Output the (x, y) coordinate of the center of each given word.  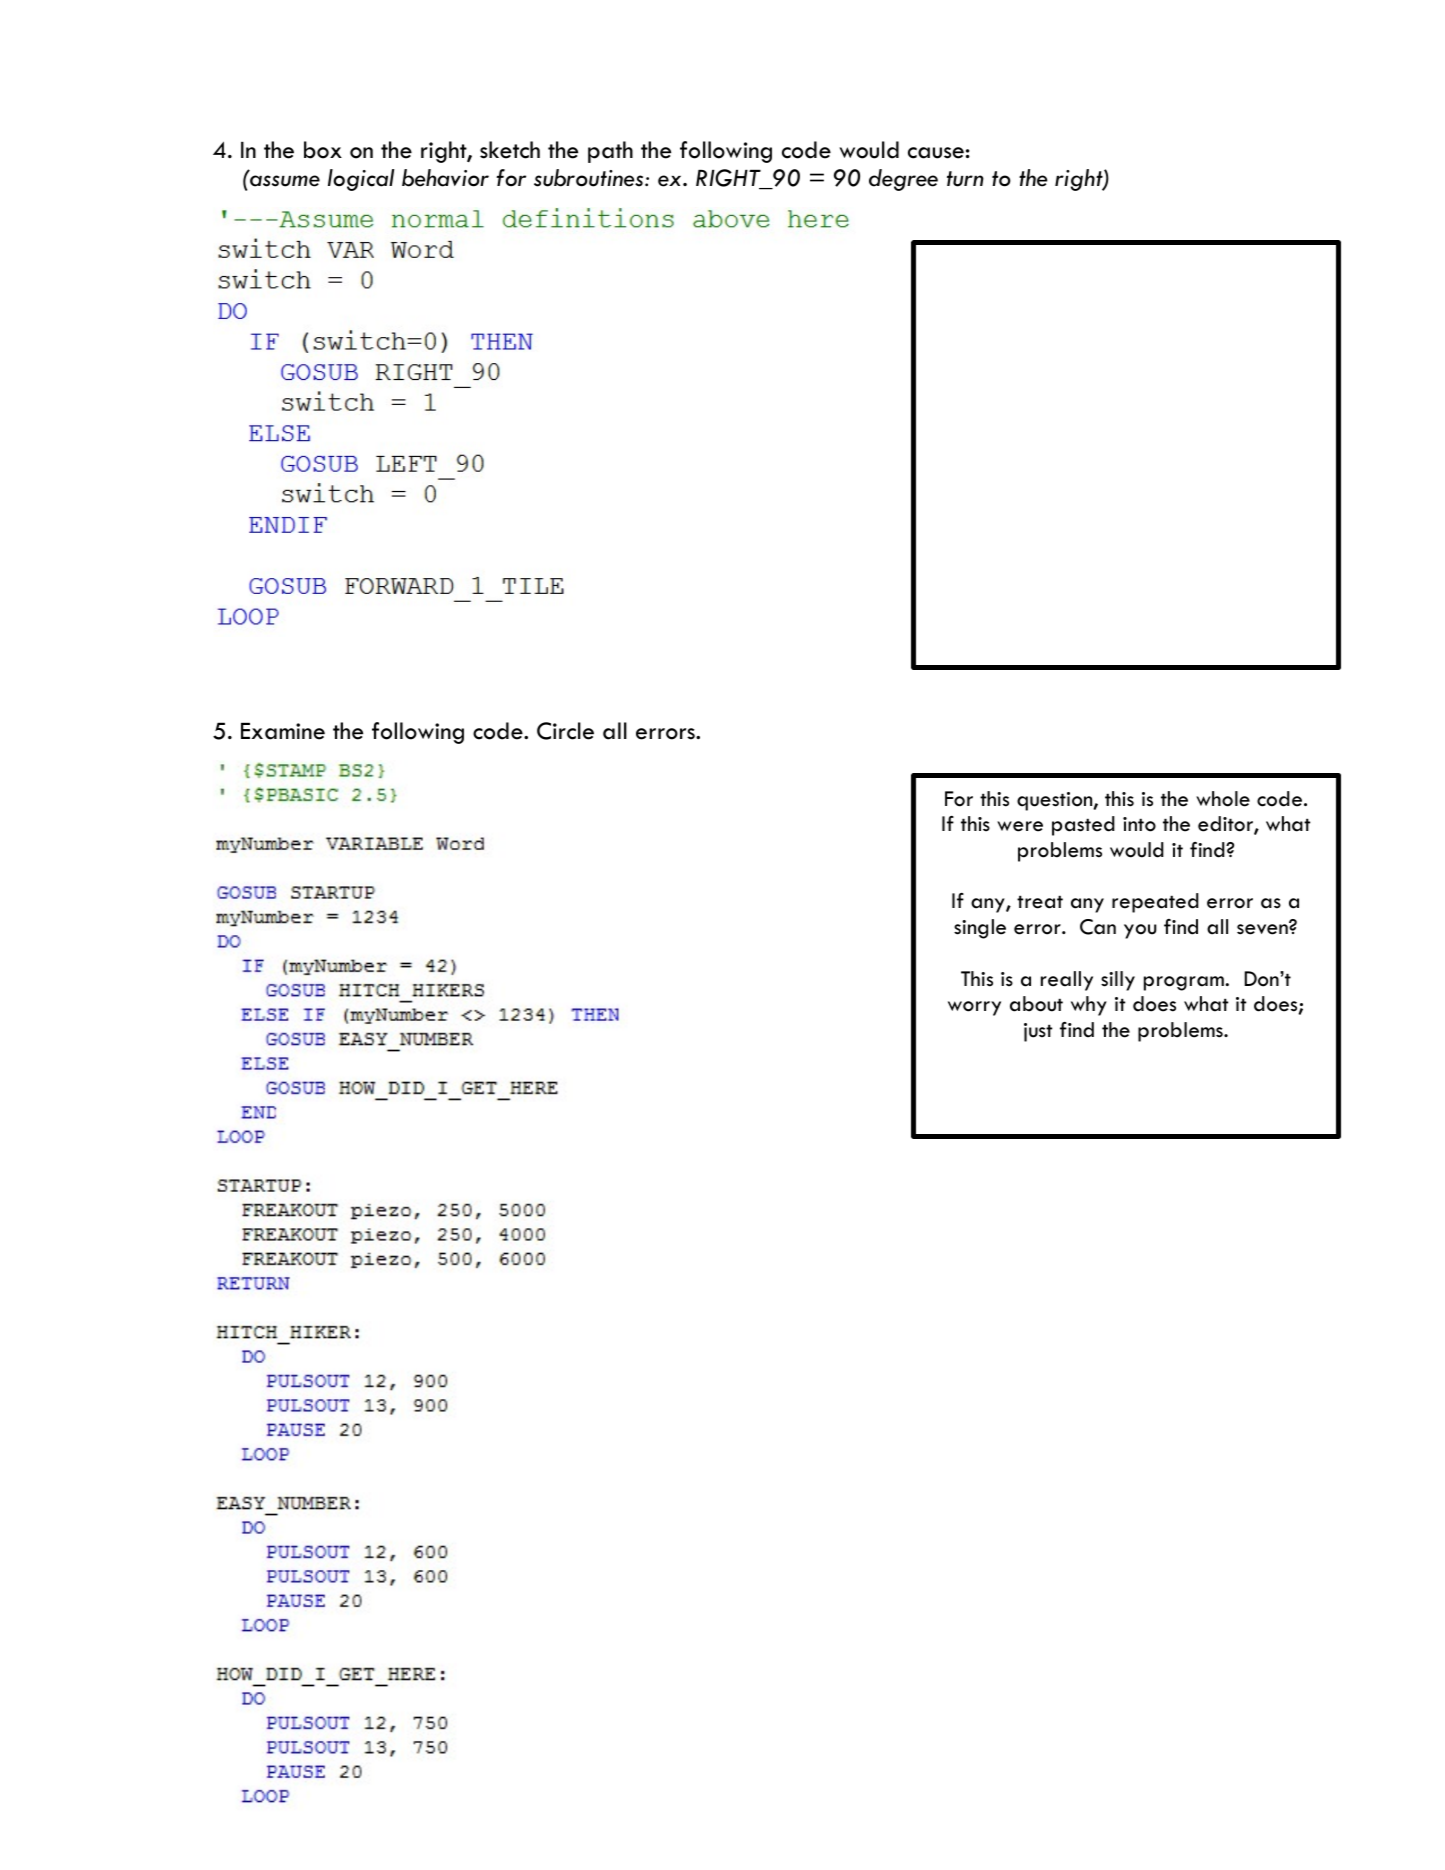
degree (903, 180)
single (980, 929)
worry (974, 1008)
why (1089, 1006)
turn (965, 179)
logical (361, 180)
